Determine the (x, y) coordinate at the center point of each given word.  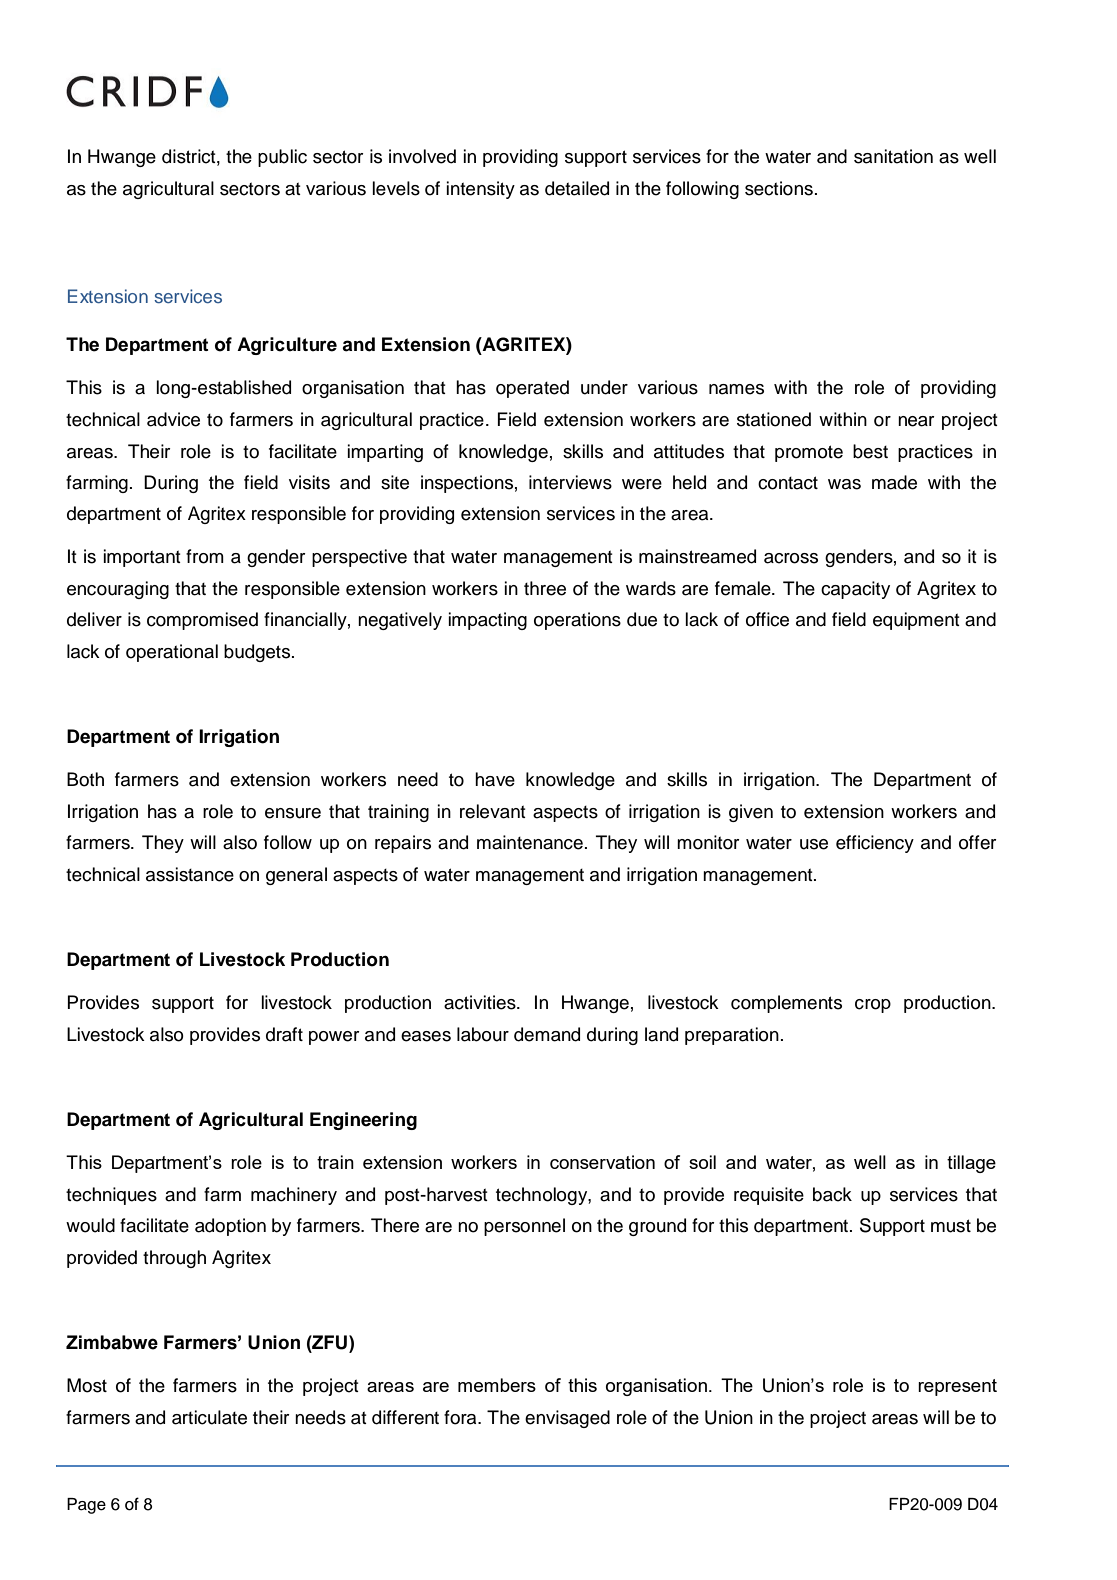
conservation (602, 1162)
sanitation (893, 156)
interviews (570, 482)
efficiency (875, 844)
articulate (209, 1417)
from (205, 556)
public (282, 158)
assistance (190, 874)
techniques (111, 1196)
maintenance (530, 842)
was (844, 484)
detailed (577, 188)
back (832, 1194)
